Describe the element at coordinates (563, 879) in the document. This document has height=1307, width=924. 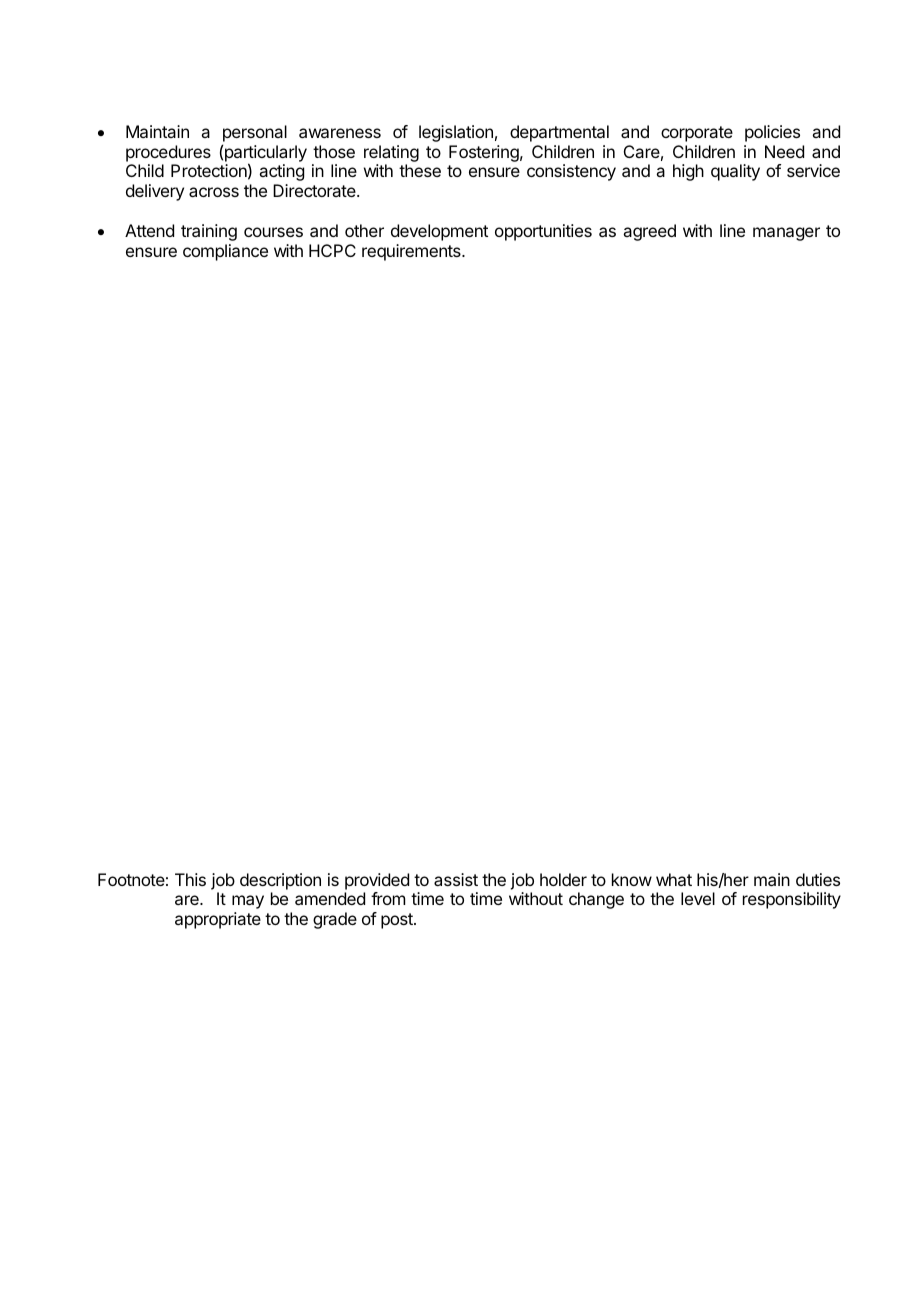
I see `holder` at that location.
